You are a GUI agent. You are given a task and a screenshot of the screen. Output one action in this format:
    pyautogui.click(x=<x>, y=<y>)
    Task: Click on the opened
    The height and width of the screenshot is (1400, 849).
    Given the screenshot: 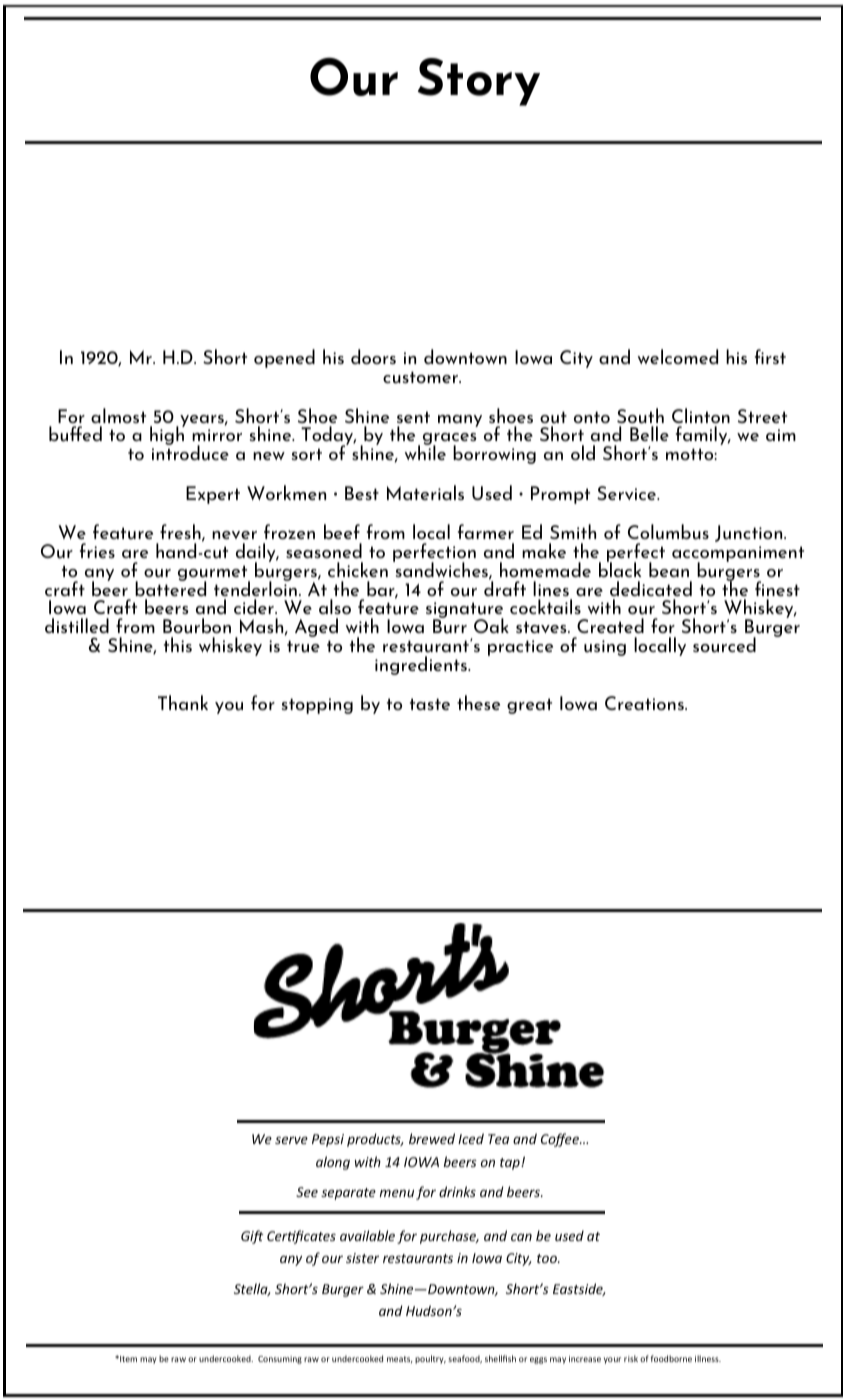 What is the action you would take?
    pyautogui.click(x=284, y=358)
